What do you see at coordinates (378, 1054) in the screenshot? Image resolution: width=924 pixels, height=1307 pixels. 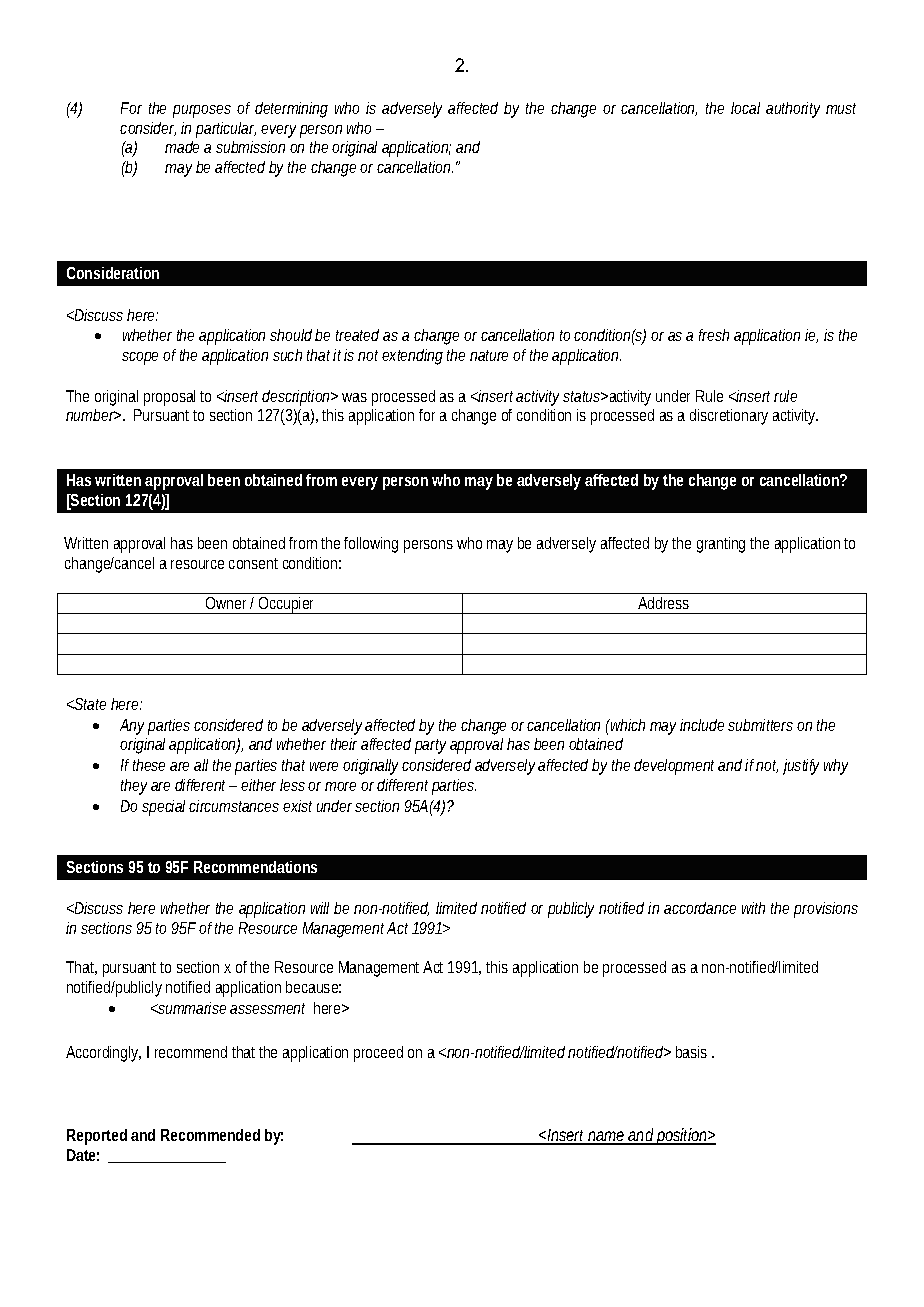 I see `proceed` at bounding box center [378, 1054].
